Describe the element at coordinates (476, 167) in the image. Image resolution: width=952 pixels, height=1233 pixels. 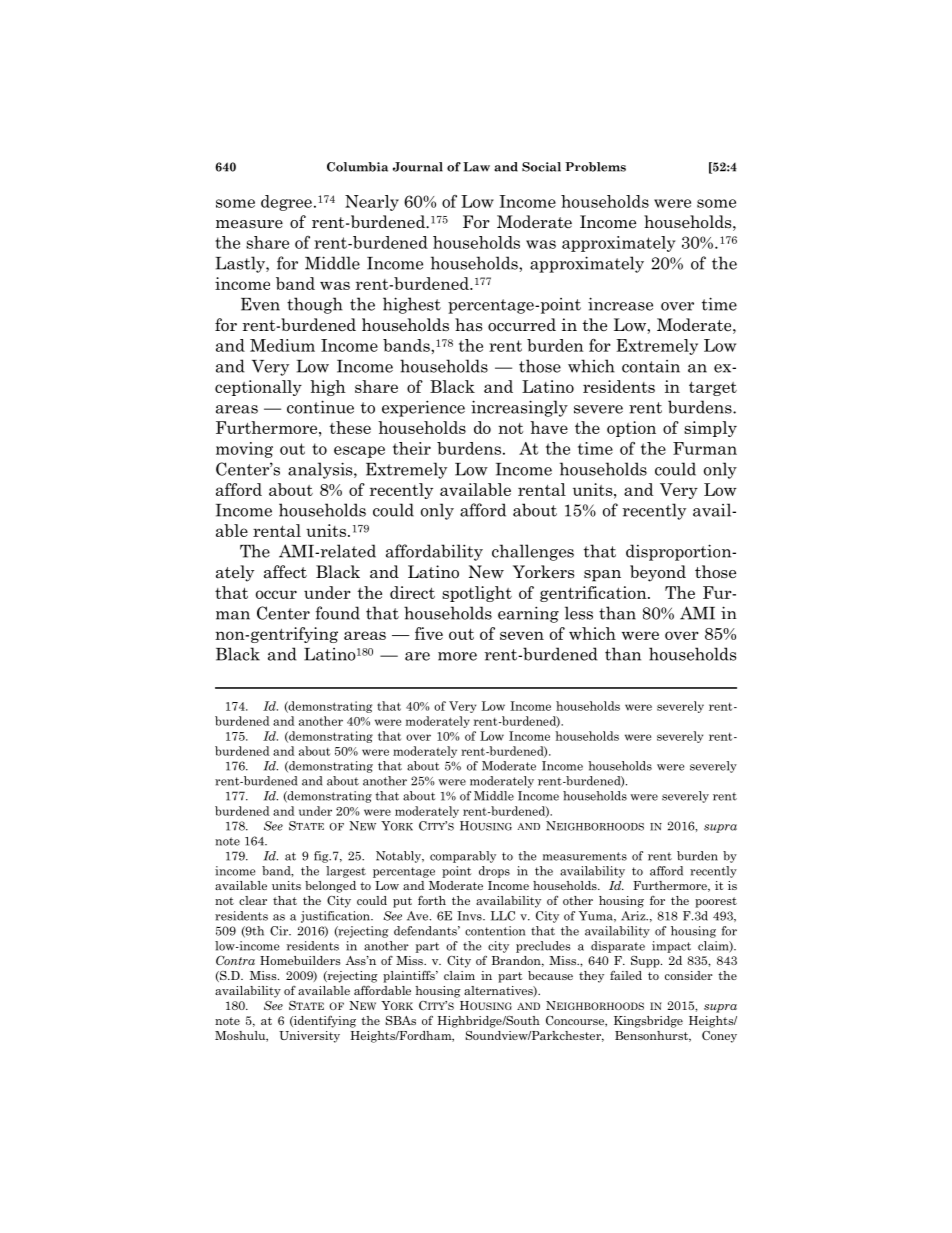
I see `Law` at that location.
